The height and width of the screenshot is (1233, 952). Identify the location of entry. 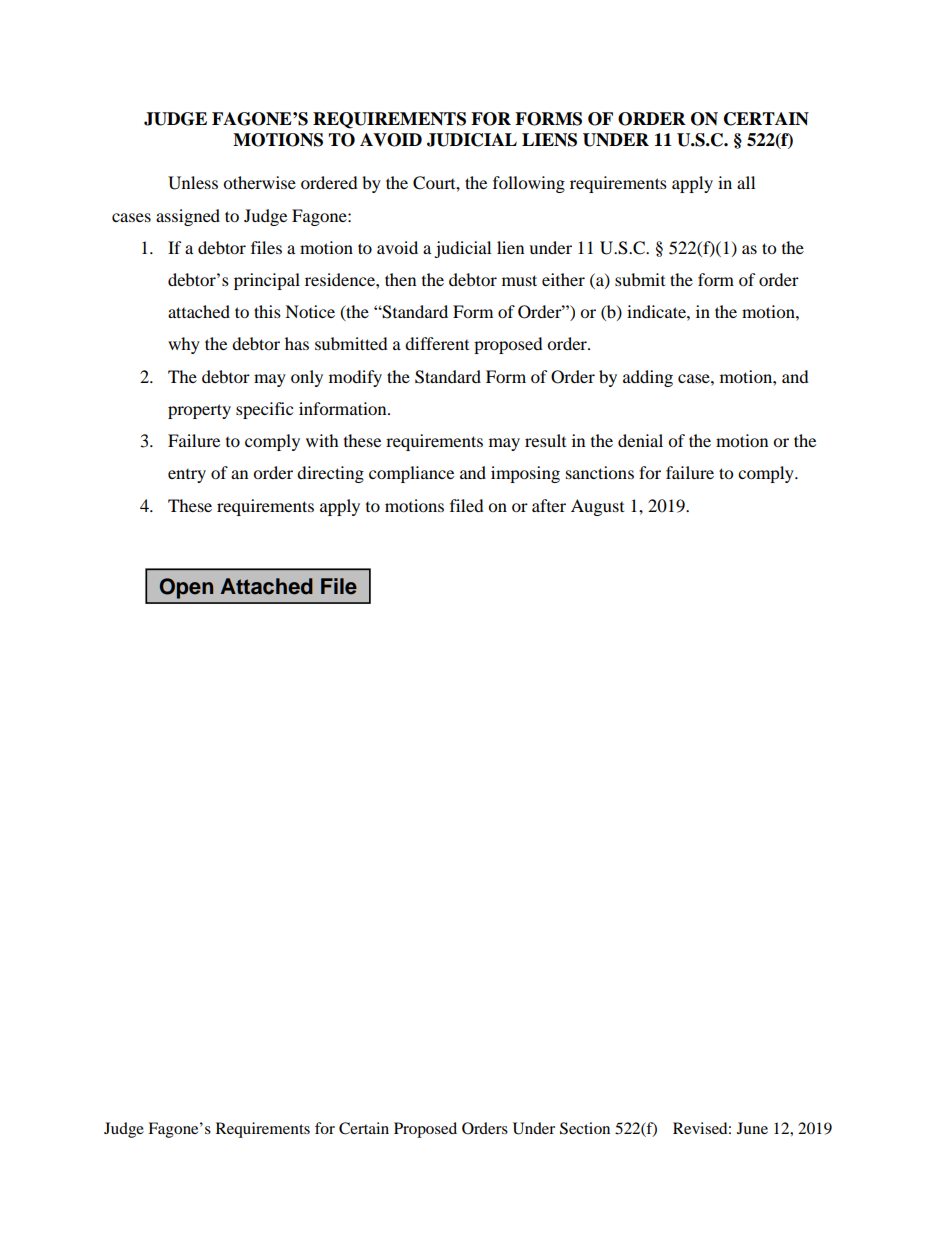
(187, 476).
